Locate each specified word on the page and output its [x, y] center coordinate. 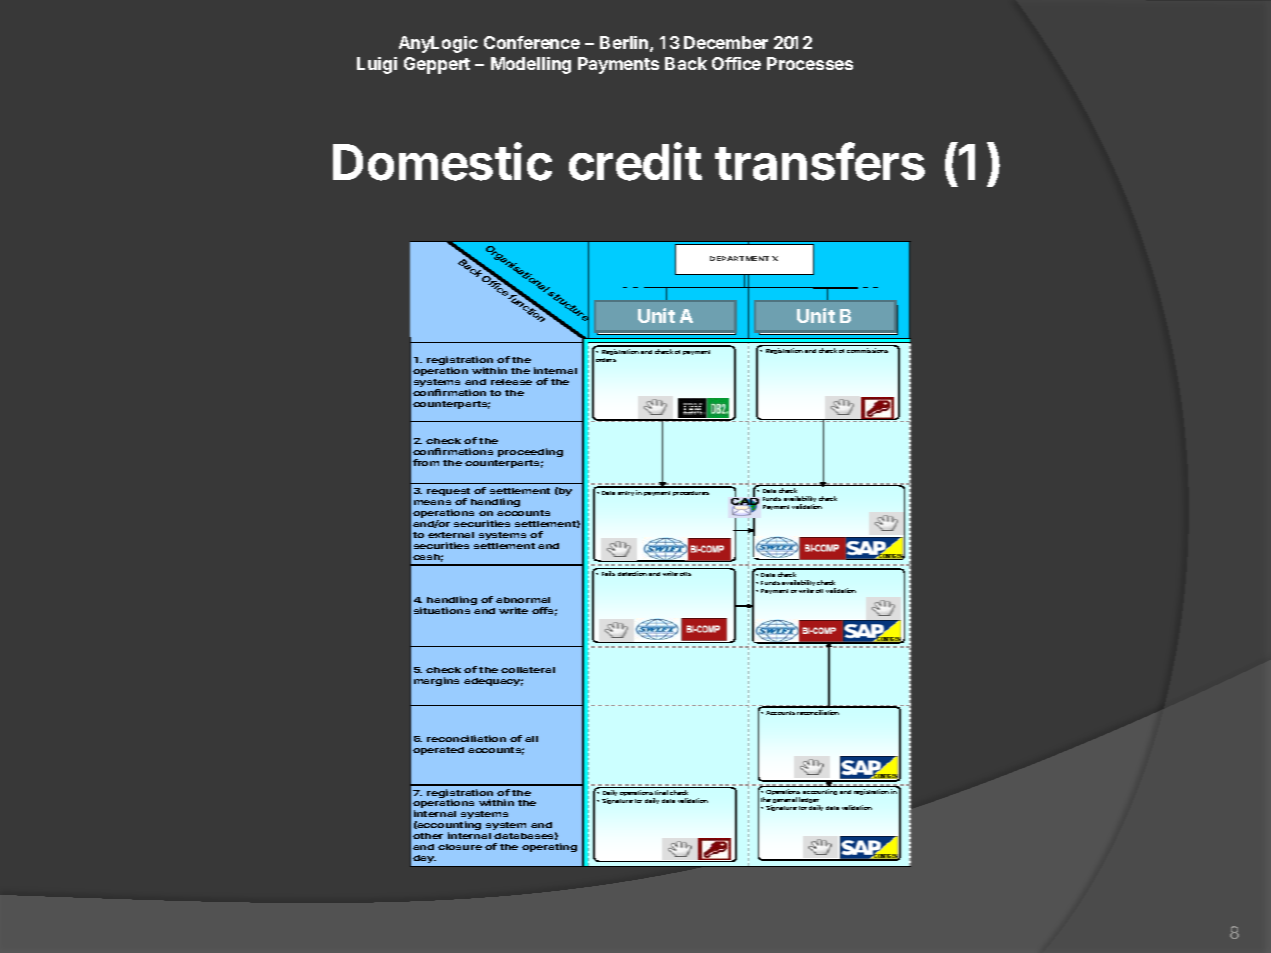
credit [635, 161]
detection [632, 573]
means [432, 502]
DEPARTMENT [739, 258]
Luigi [377, 65]
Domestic [442, 161]
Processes [810, 63]
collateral [528, 670]
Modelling [531, 65]
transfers [820, 161]
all [531, 739]
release [511, 382]
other [428, 836]
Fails [608, 573]
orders [606, 360]
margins [436, 681]
